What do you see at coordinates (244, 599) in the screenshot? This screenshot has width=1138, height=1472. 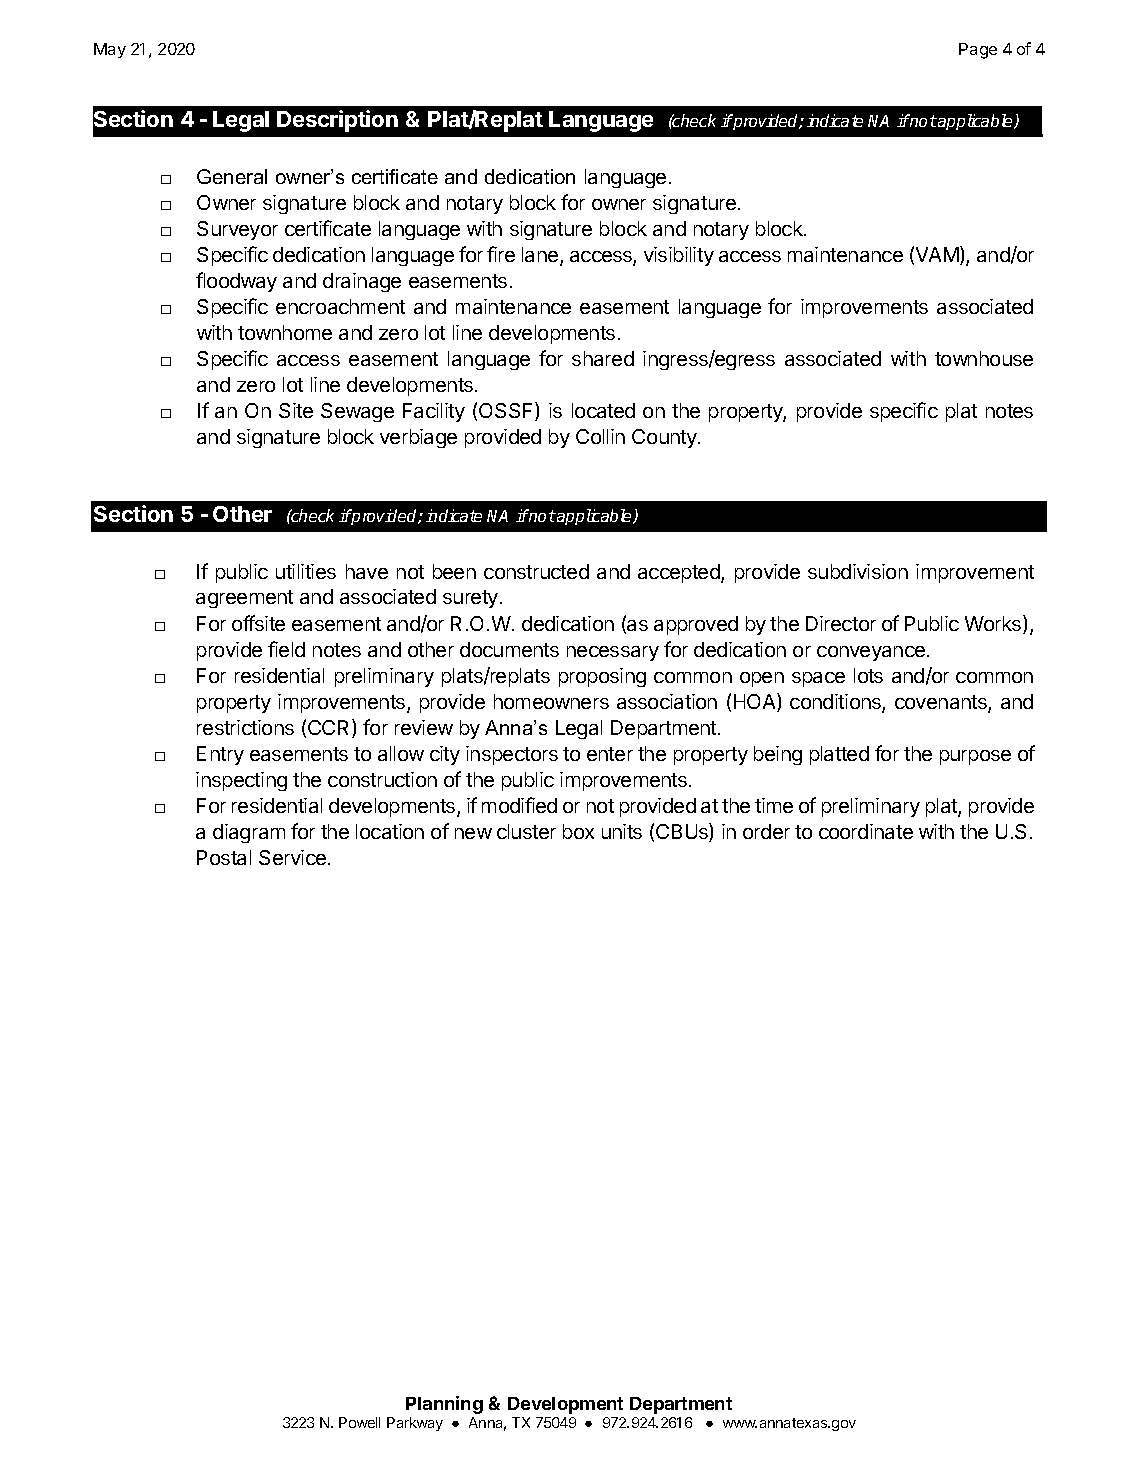 I see `agreement` at bounding box center [244, 599].
